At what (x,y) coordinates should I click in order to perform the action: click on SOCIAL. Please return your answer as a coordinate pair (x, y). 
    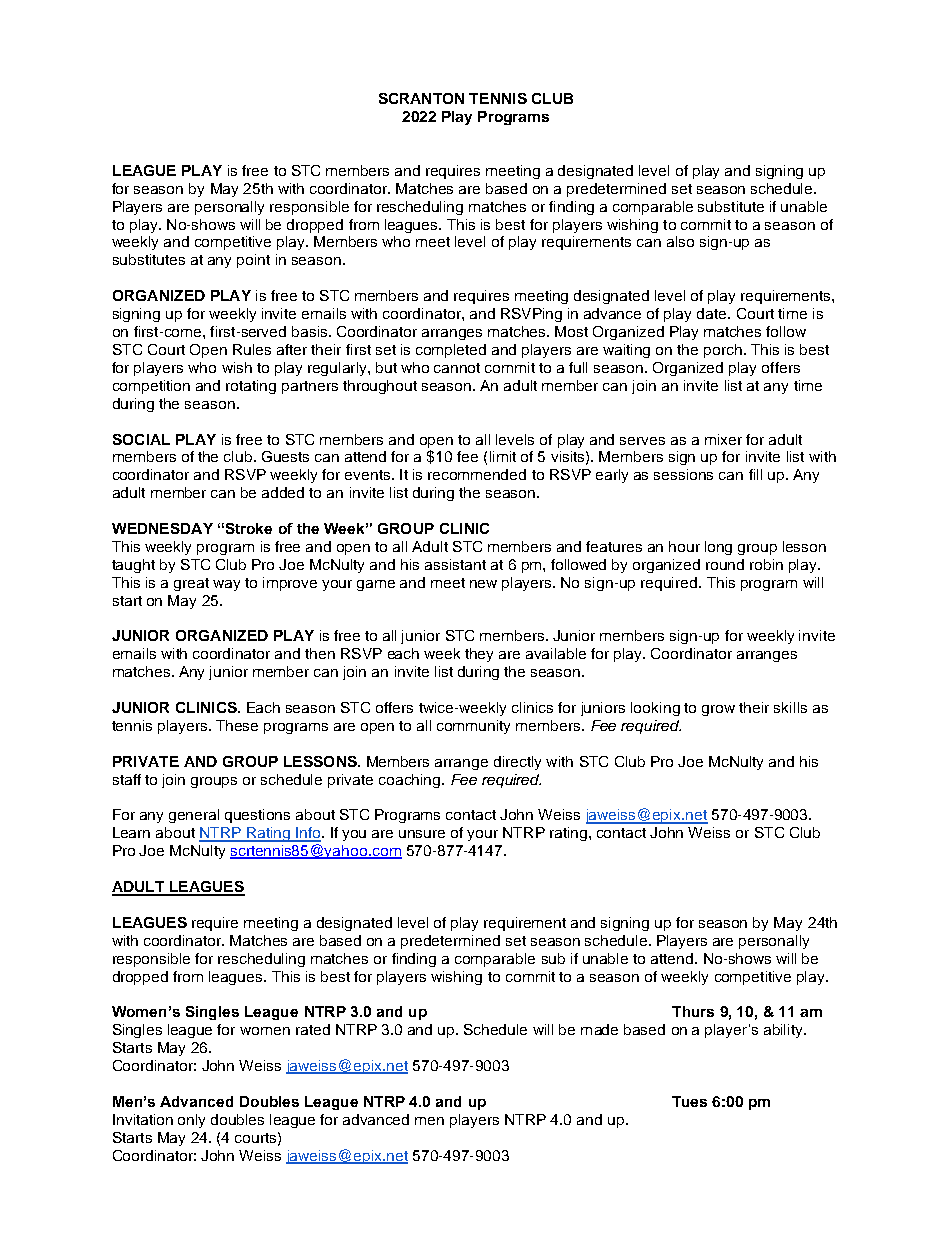
    Looking at the image, I should click on (141, 439).
